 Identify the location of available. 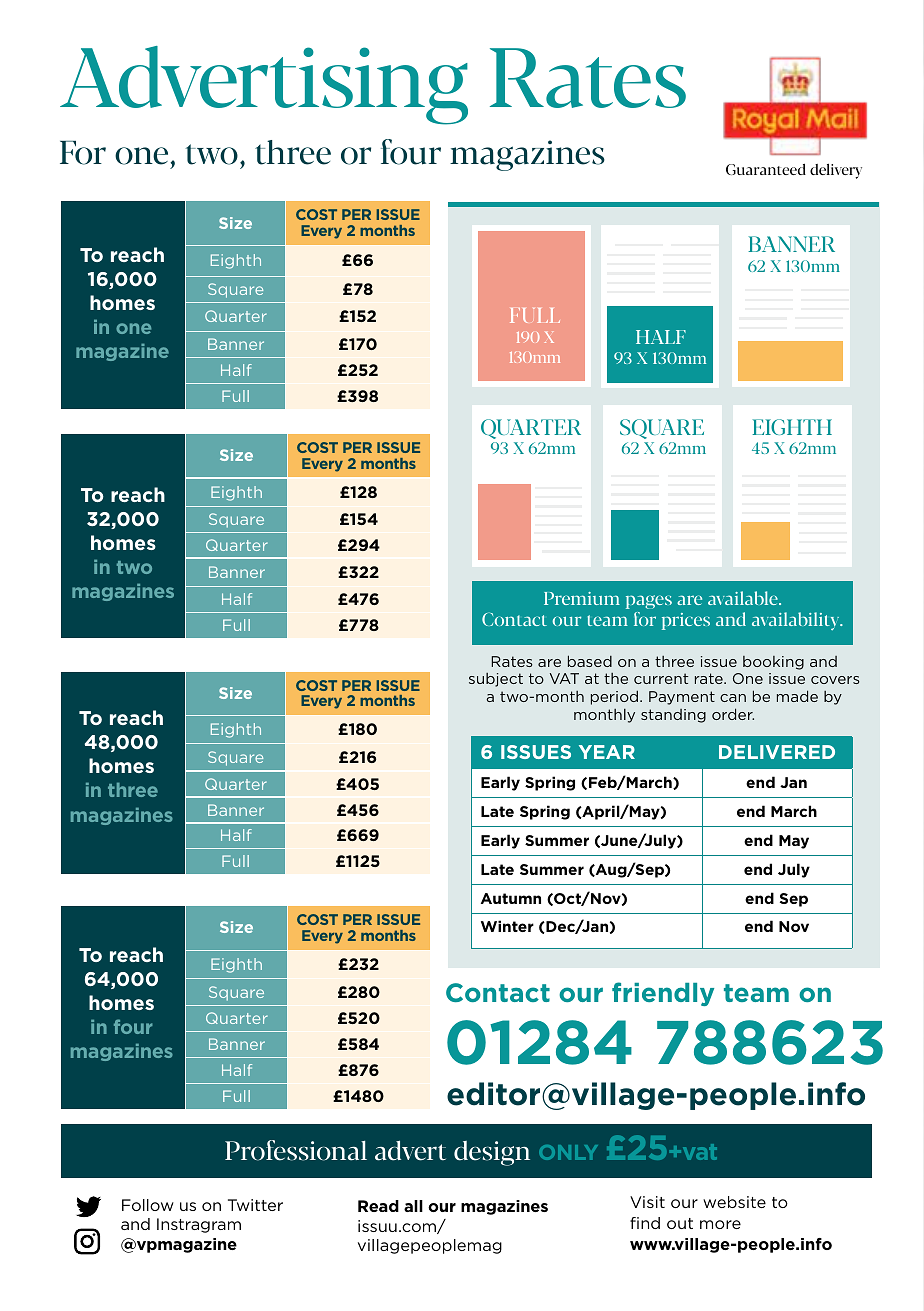
(744, 598).
